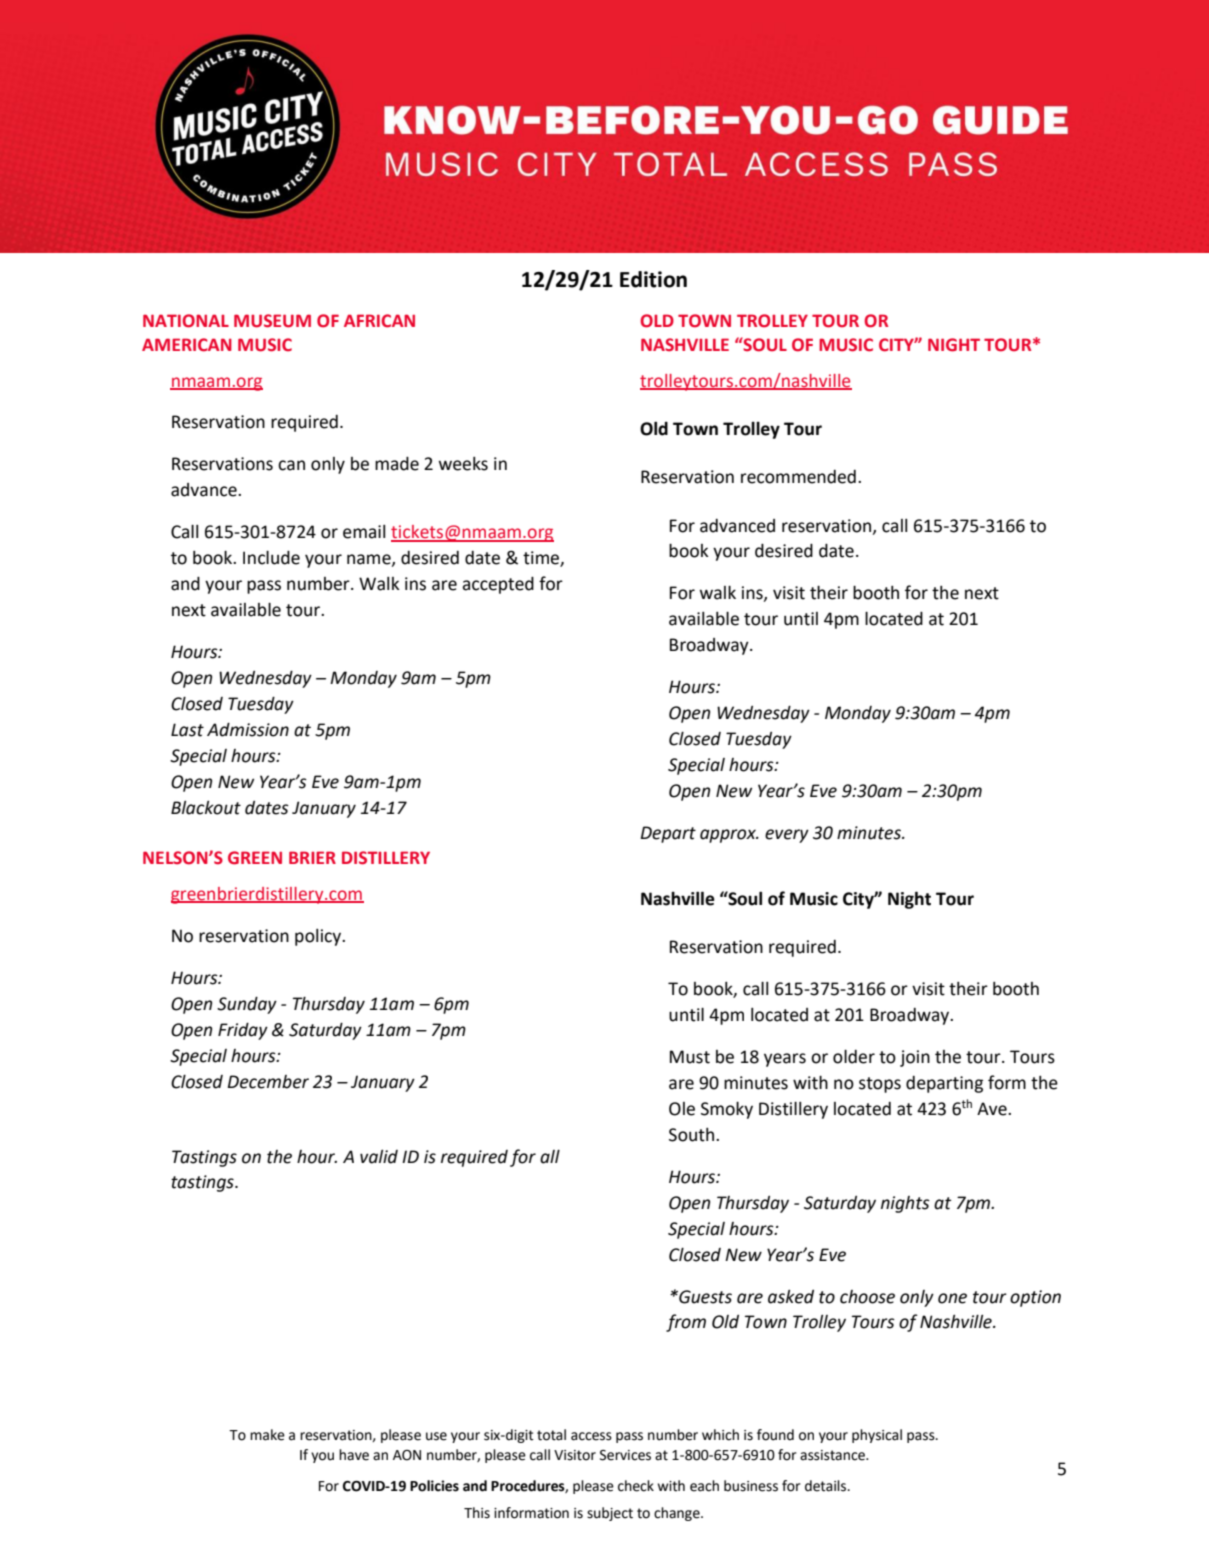  Describe the element at coordinates (880, 1085) in the page. I see `stops` at that location.
